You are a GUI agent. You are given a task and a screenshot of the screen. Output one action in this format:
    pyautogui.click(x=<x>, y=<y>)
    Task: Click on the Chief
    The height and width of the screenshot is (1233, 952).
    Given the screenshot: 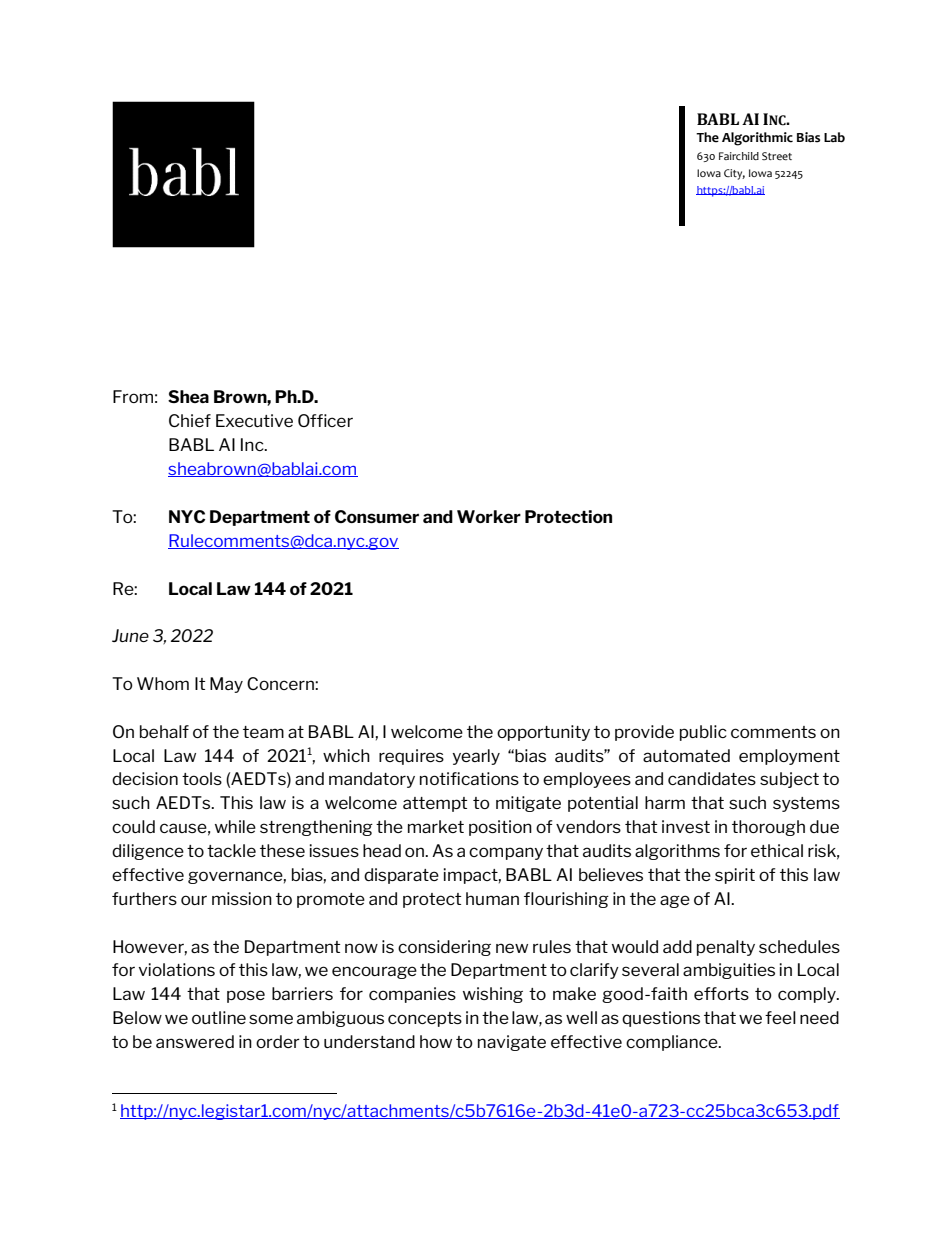 What is the action you would take?
    pyautogui.click(x=190, y=420)
